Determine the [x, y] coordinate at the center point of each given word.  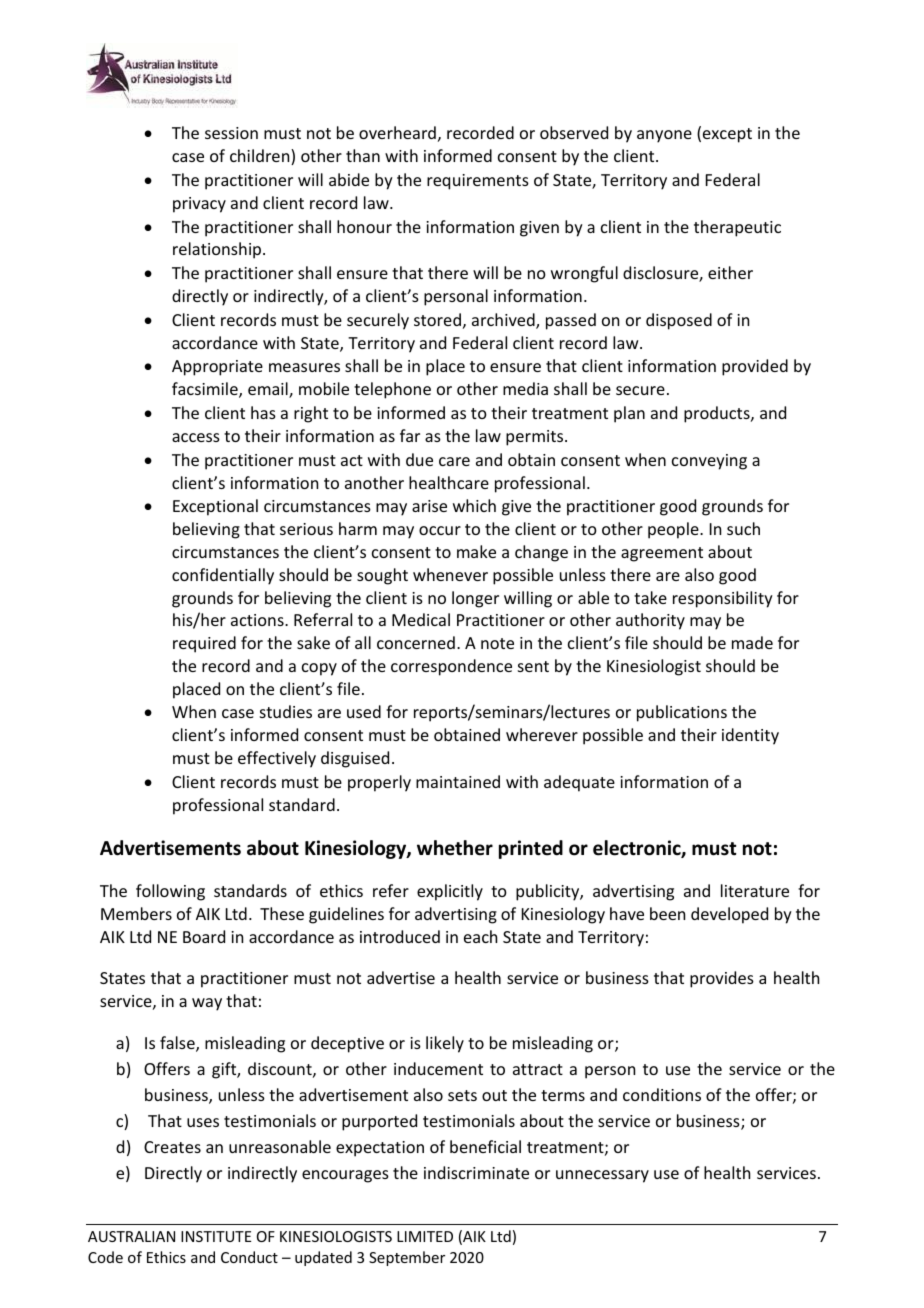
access [196, 437]
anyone [664, 136]
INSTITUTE [216, 1236]
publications [682, 713]
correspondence [451, 667]
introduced [400, 936]
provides [722, 979]
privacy [199, 205]
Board [204, 936]
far [410, 435]
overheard [397, 132]
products [718, 414]
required [204, 644]
